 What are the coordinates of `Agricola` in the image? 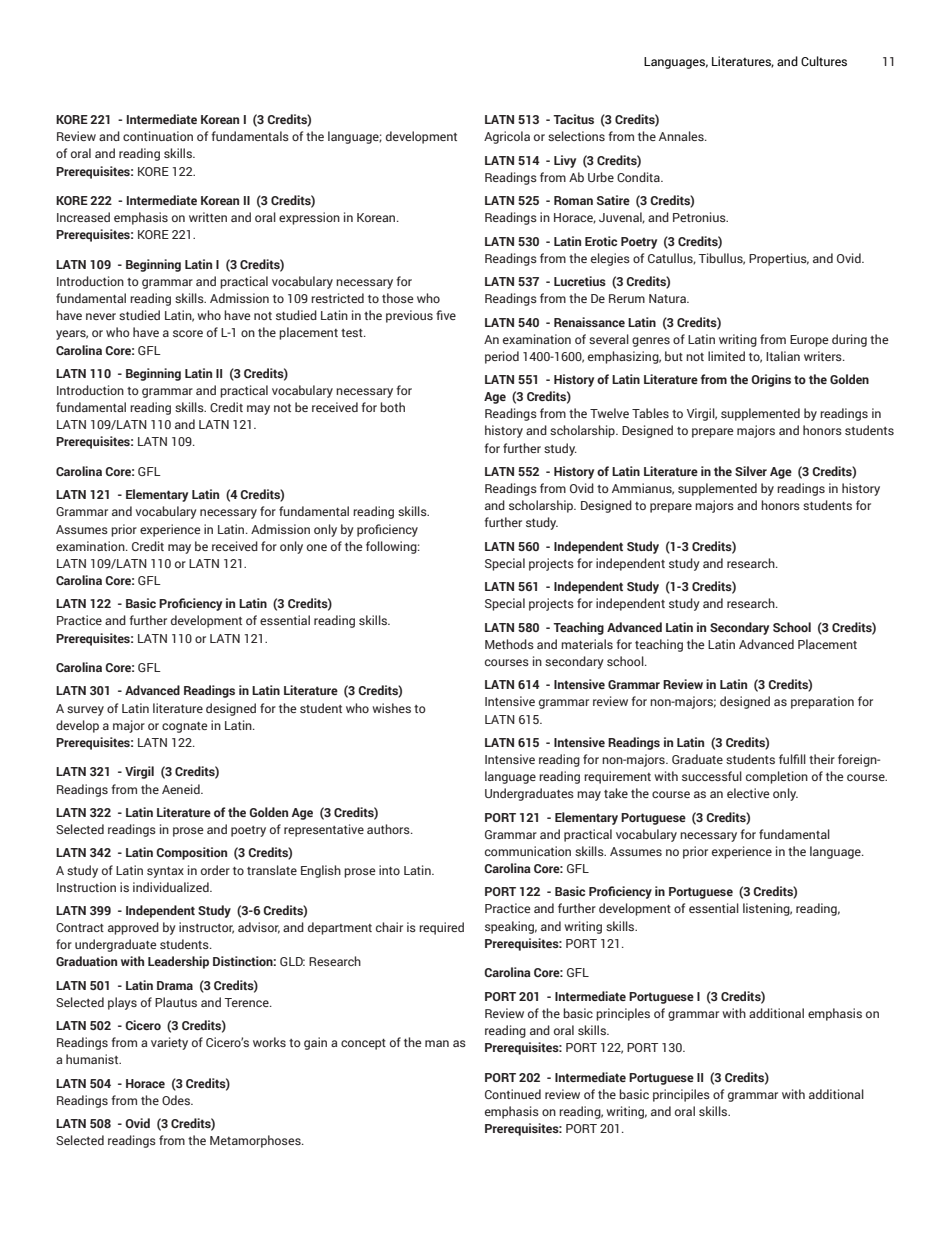 It's located at (507, 137).
